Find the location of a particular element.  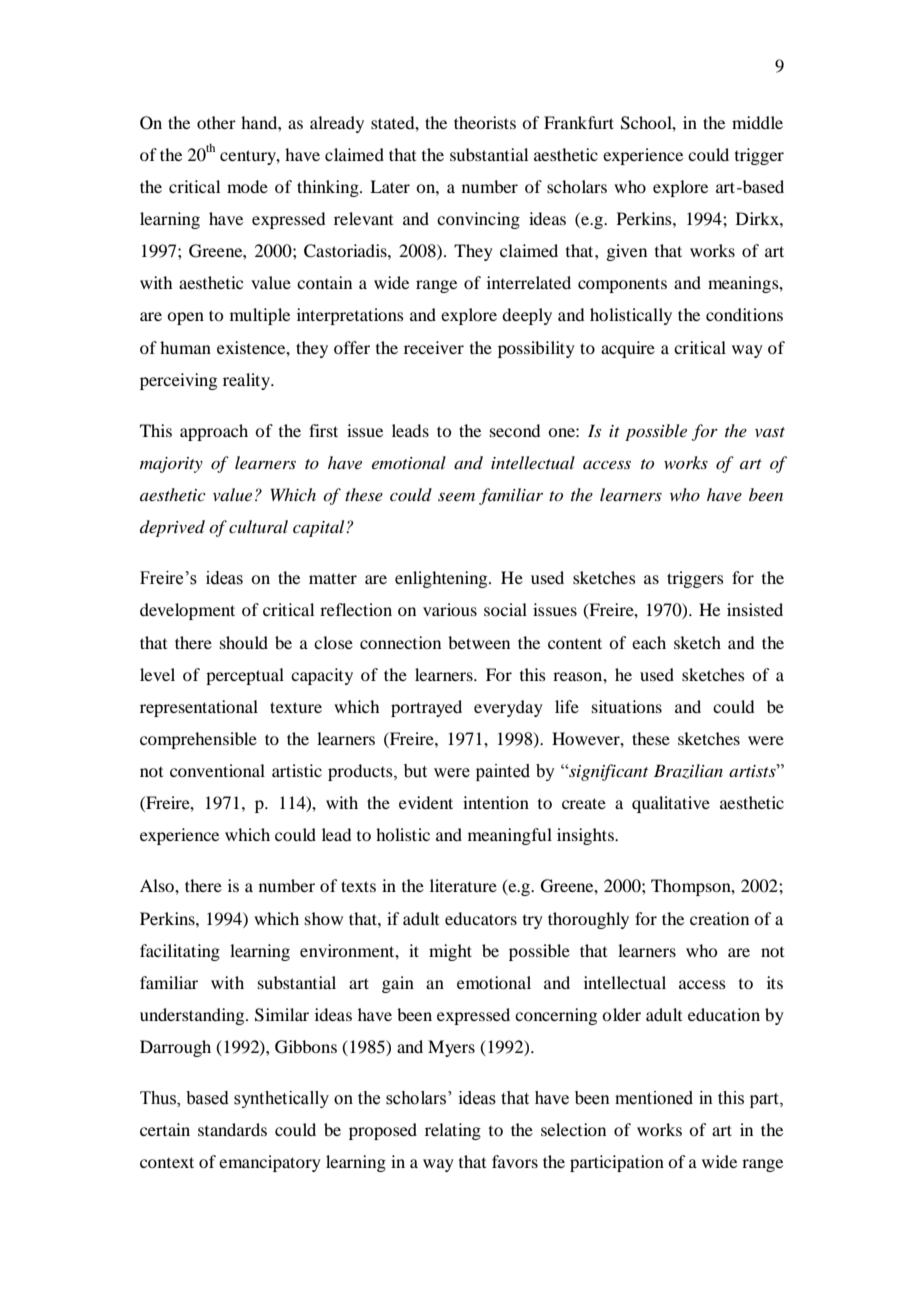

intention is located at coordinates (496, 802).
